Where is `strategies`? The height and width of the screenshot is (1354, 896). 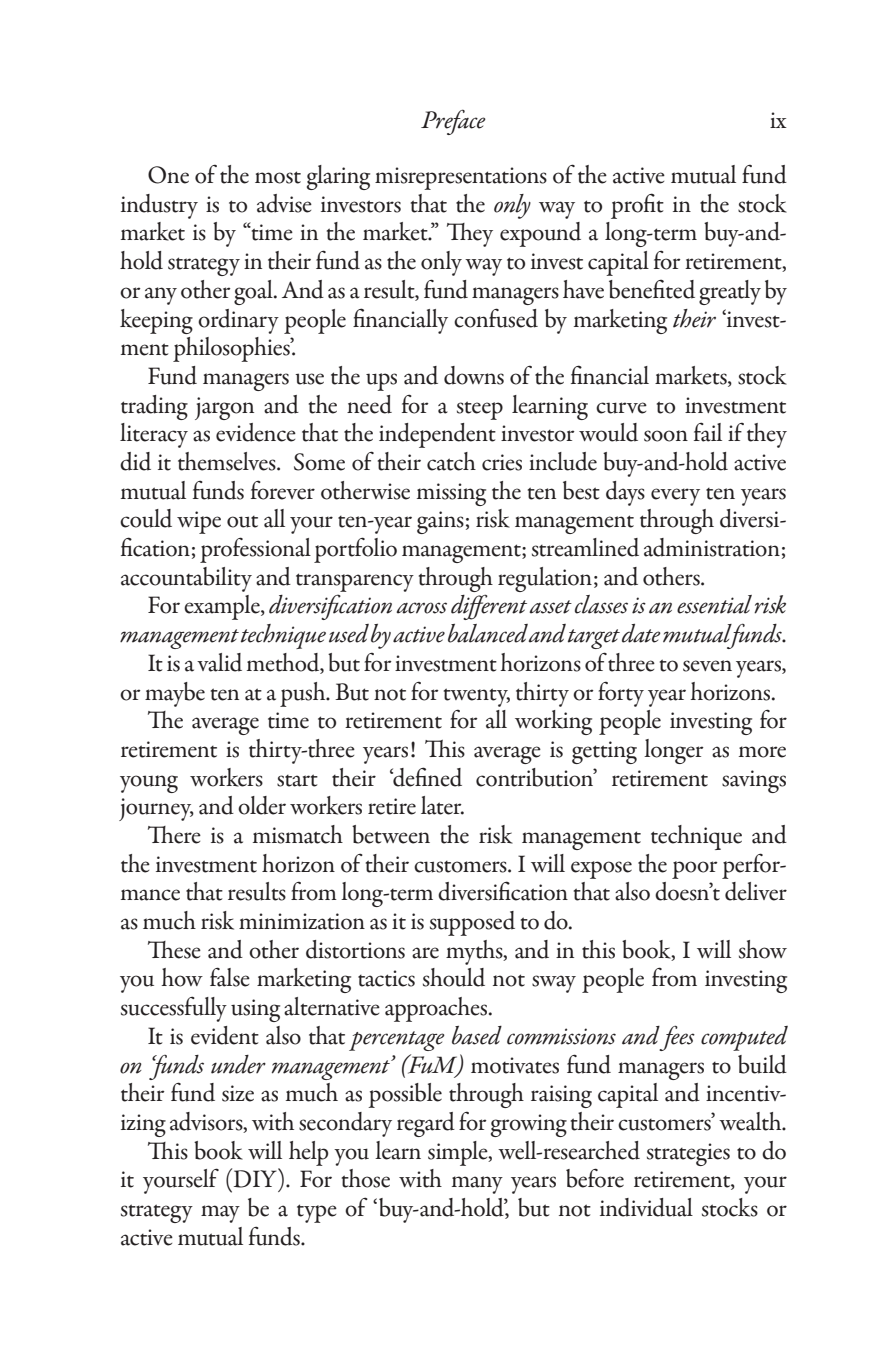 strategies is located at coordinates (688, 1154).
